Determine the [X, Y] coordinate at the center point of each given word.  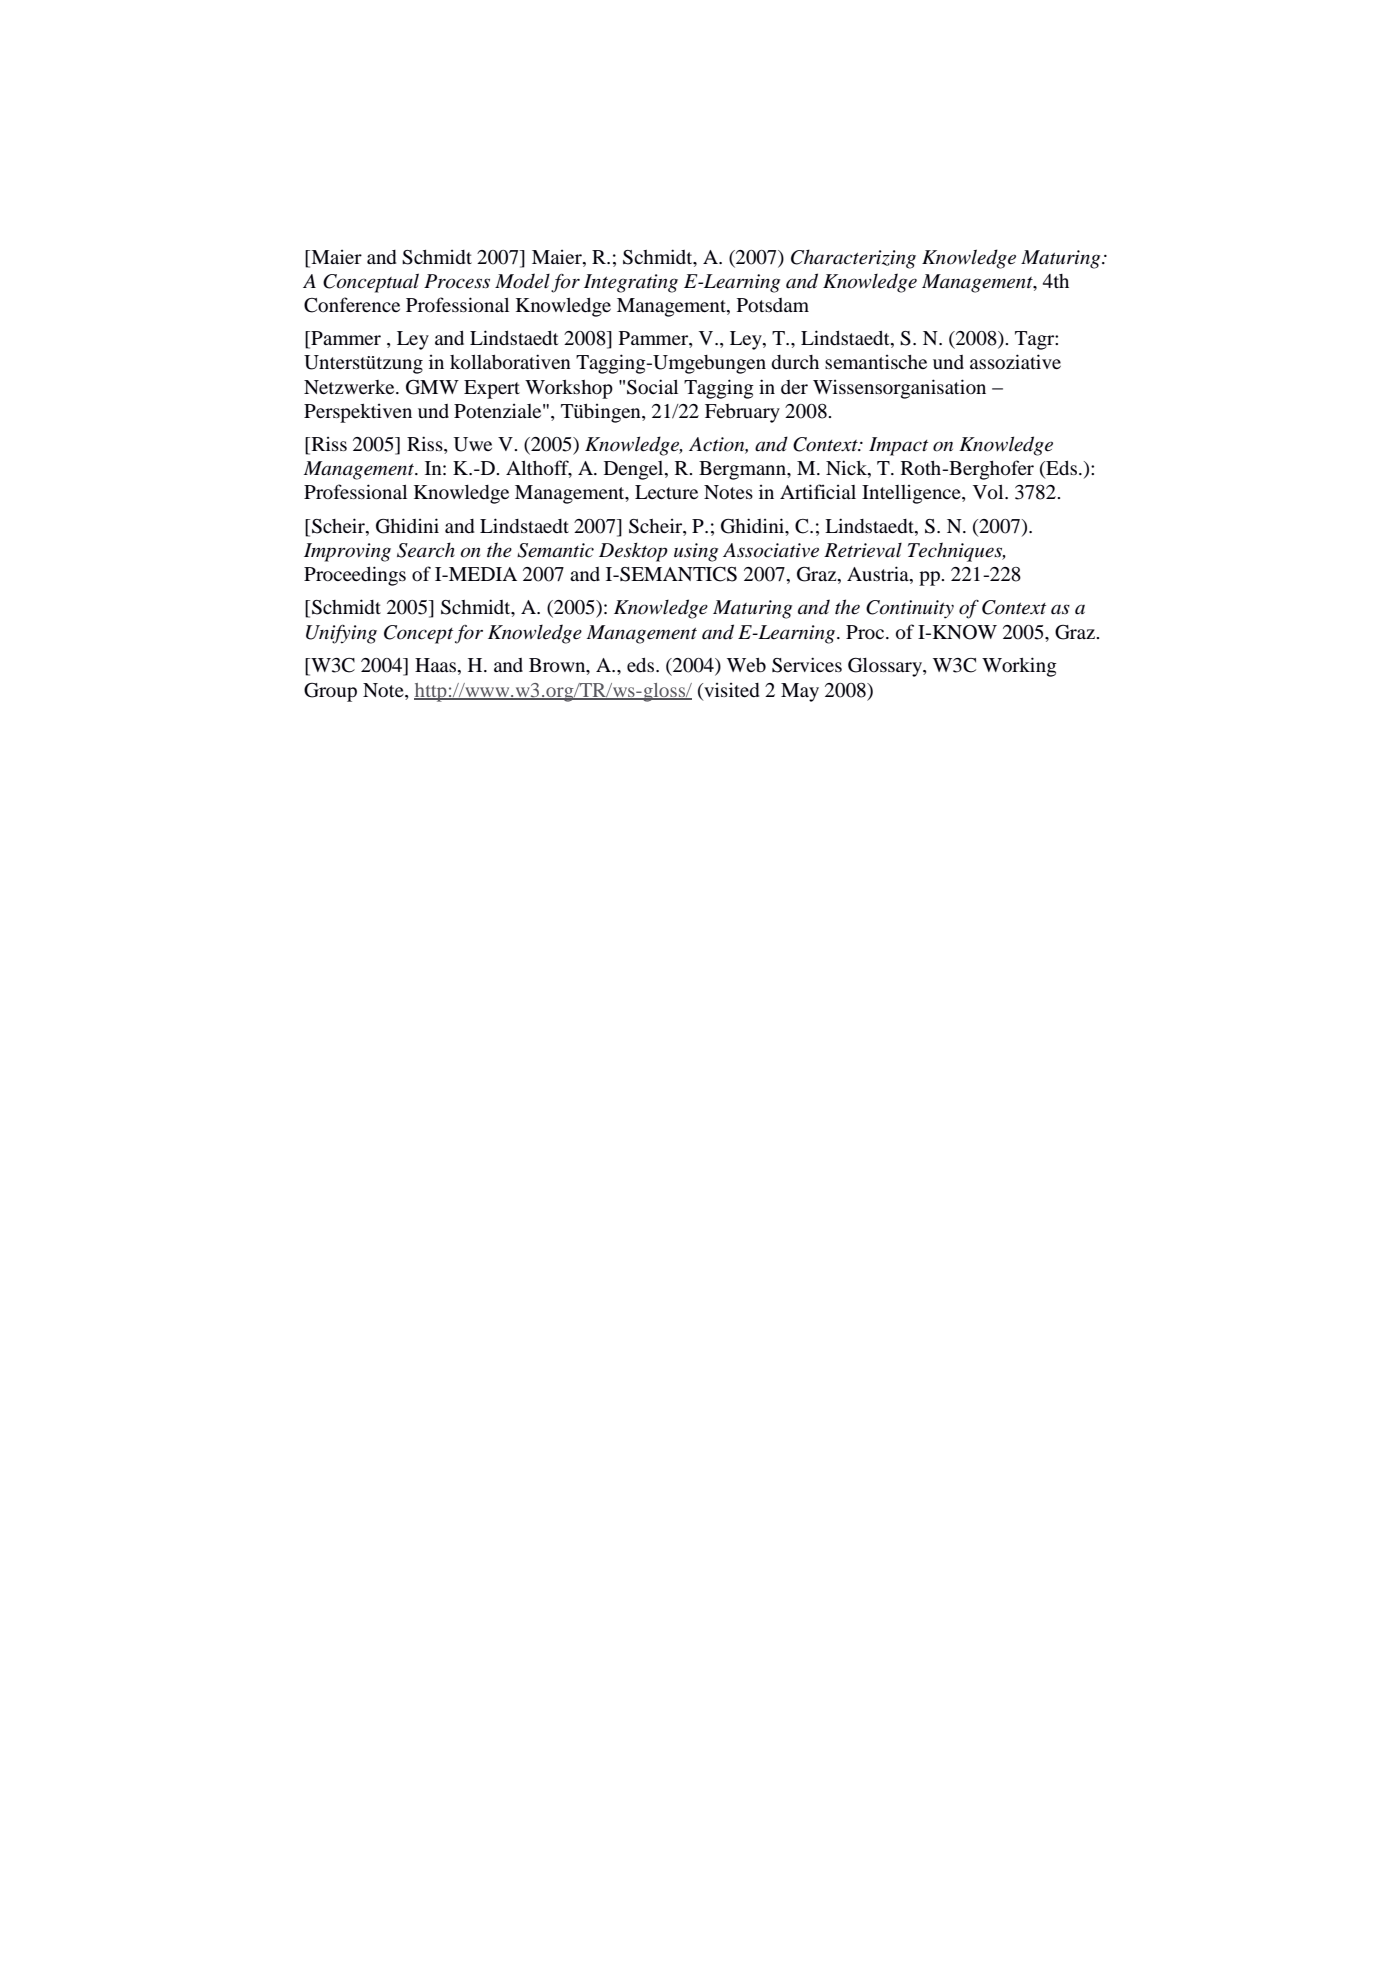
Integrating [631, 283]
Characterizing [853, 259]
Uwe [473, 444]
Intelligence [912, 494]
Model [522, 281]
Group [330, 692]
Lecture [666, 492]
